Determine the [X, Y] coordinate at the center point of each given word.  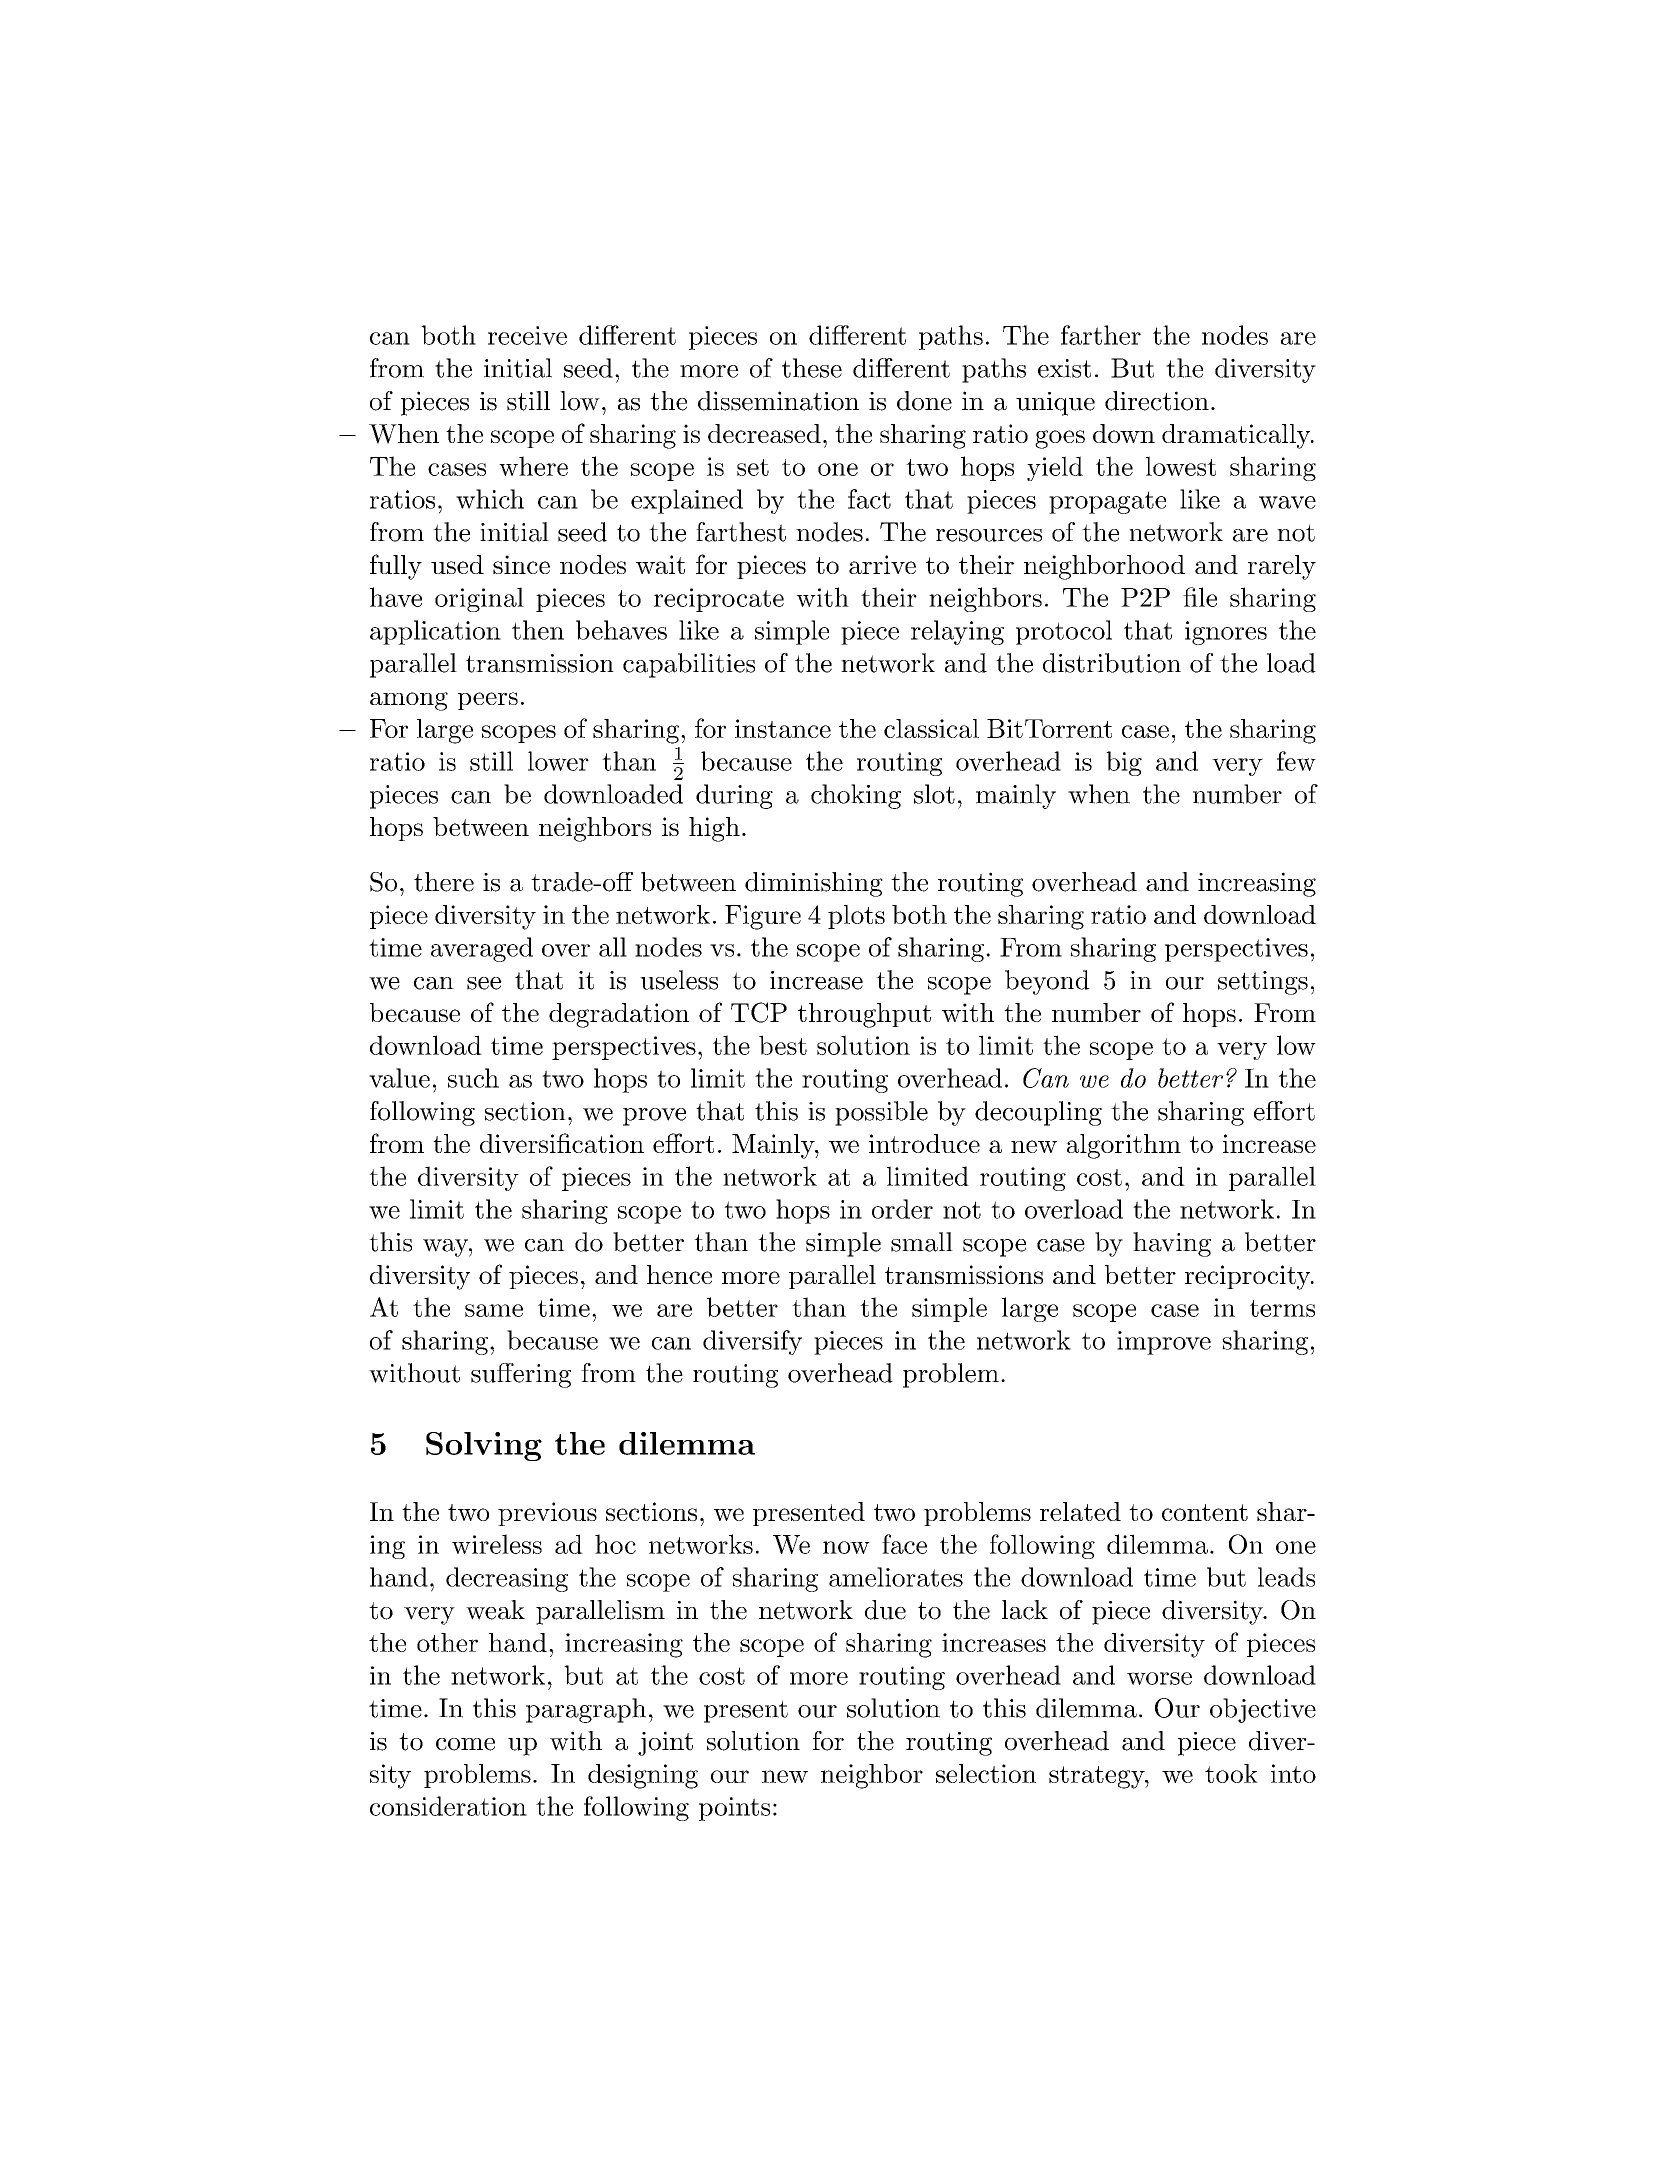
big [1124, 763]
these [812, 368]
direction [1157, 401]
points [734, 1809]
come [465, 1744]
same [494, 1310]
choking [856, 796]
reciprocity [1248, 1277]
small [922, 1242]
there [444, 882]
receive [527, 335]
